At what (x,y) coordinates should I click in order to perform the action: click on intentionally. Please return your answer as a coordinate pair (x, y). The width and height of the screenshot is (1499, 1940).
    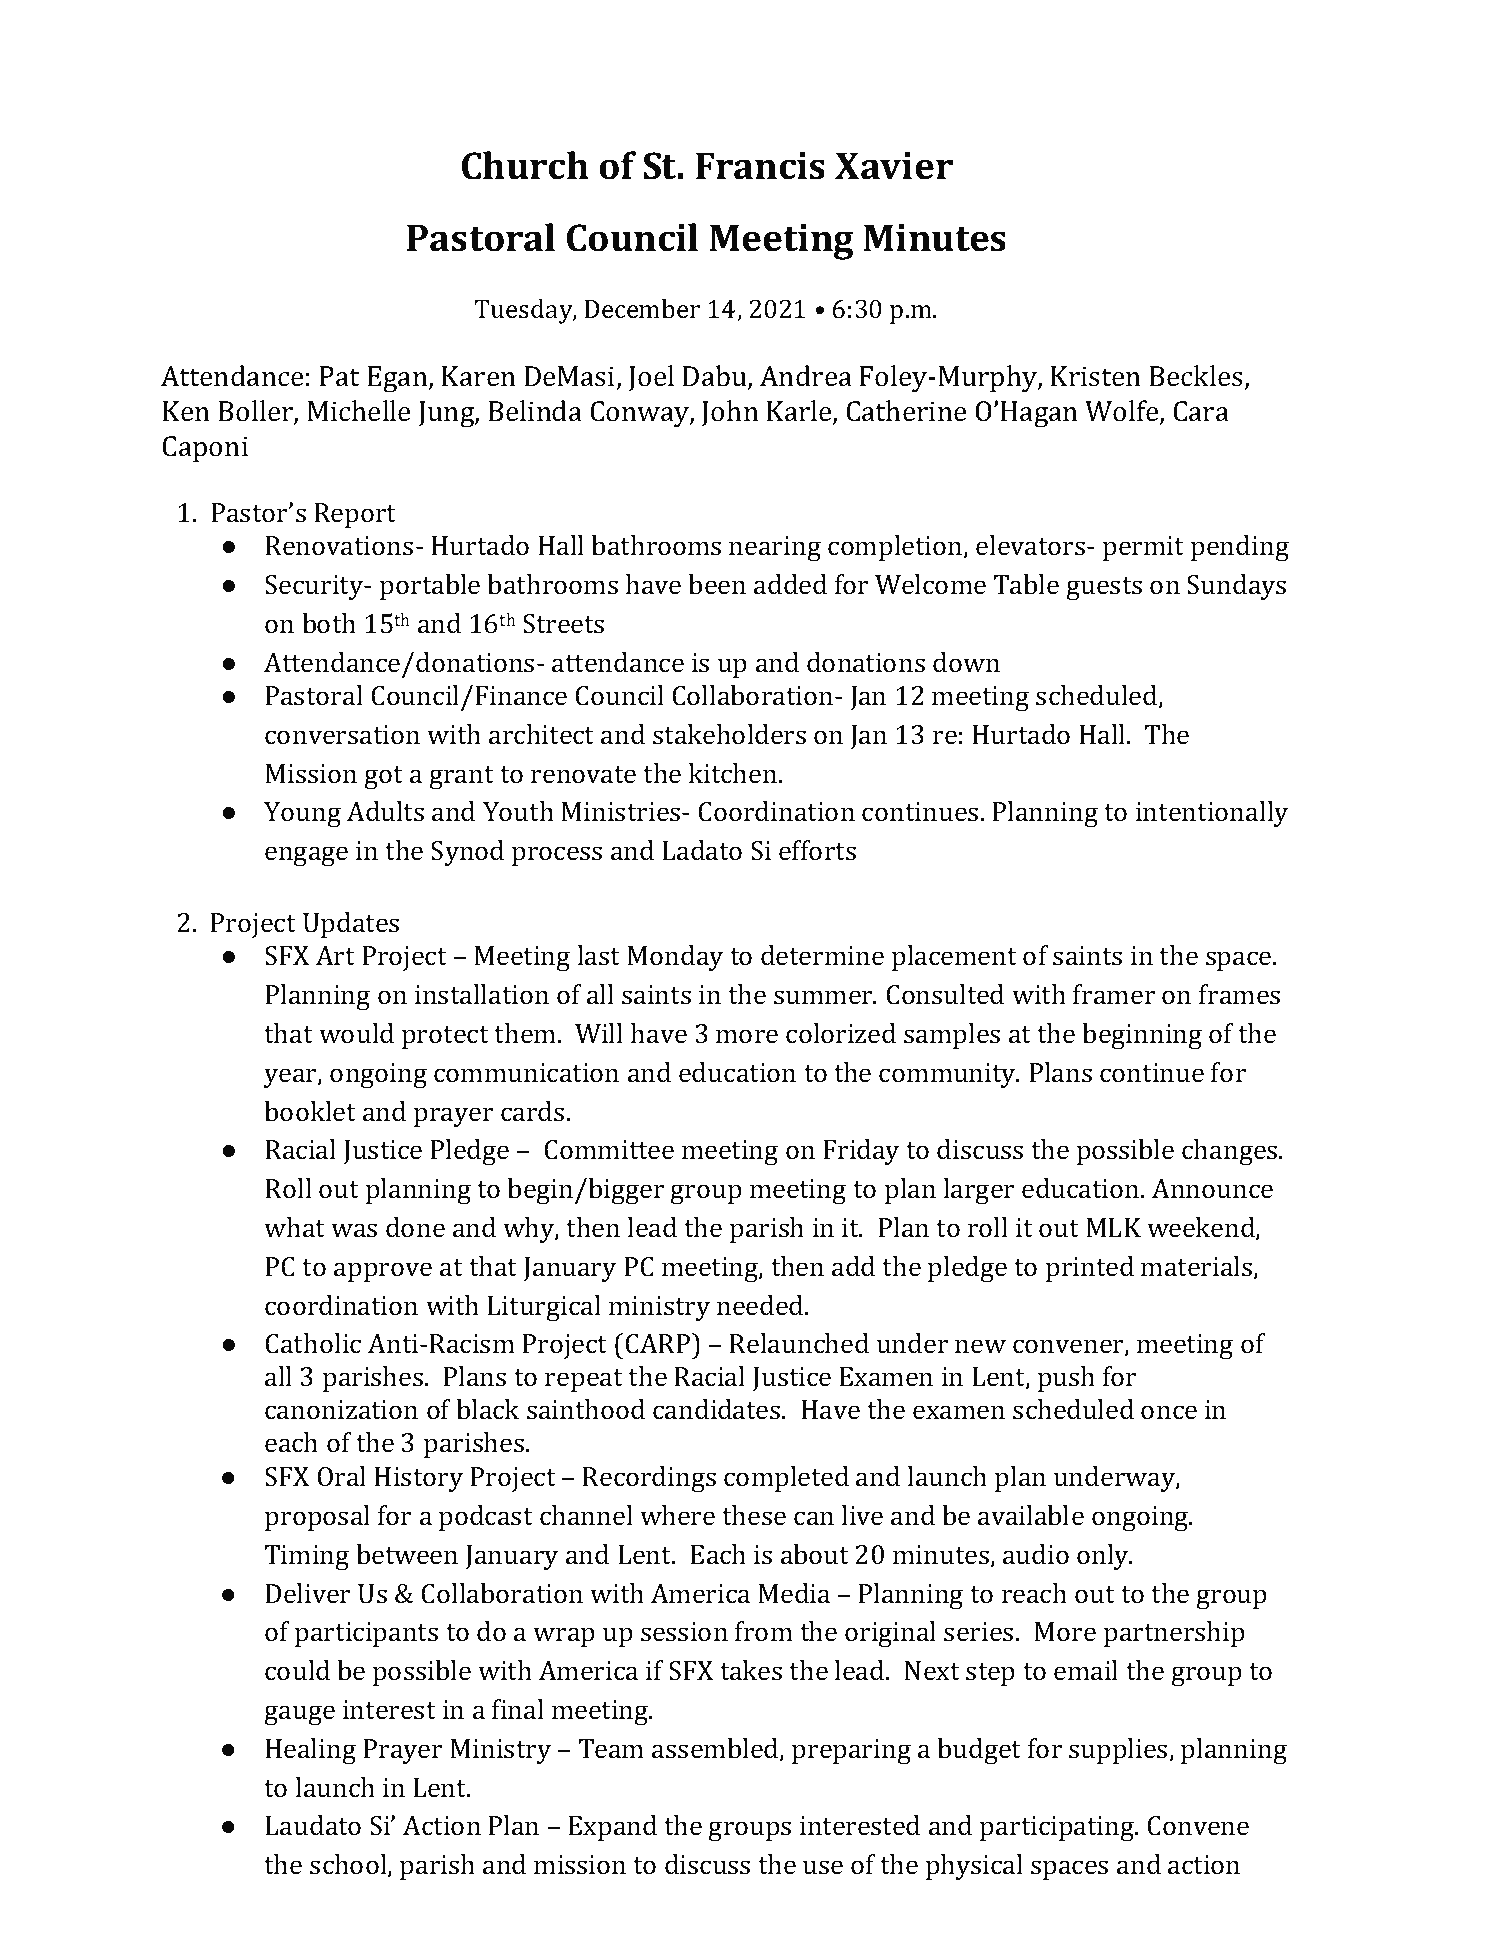
    Looking at the image, I should click on (1212, 814).
